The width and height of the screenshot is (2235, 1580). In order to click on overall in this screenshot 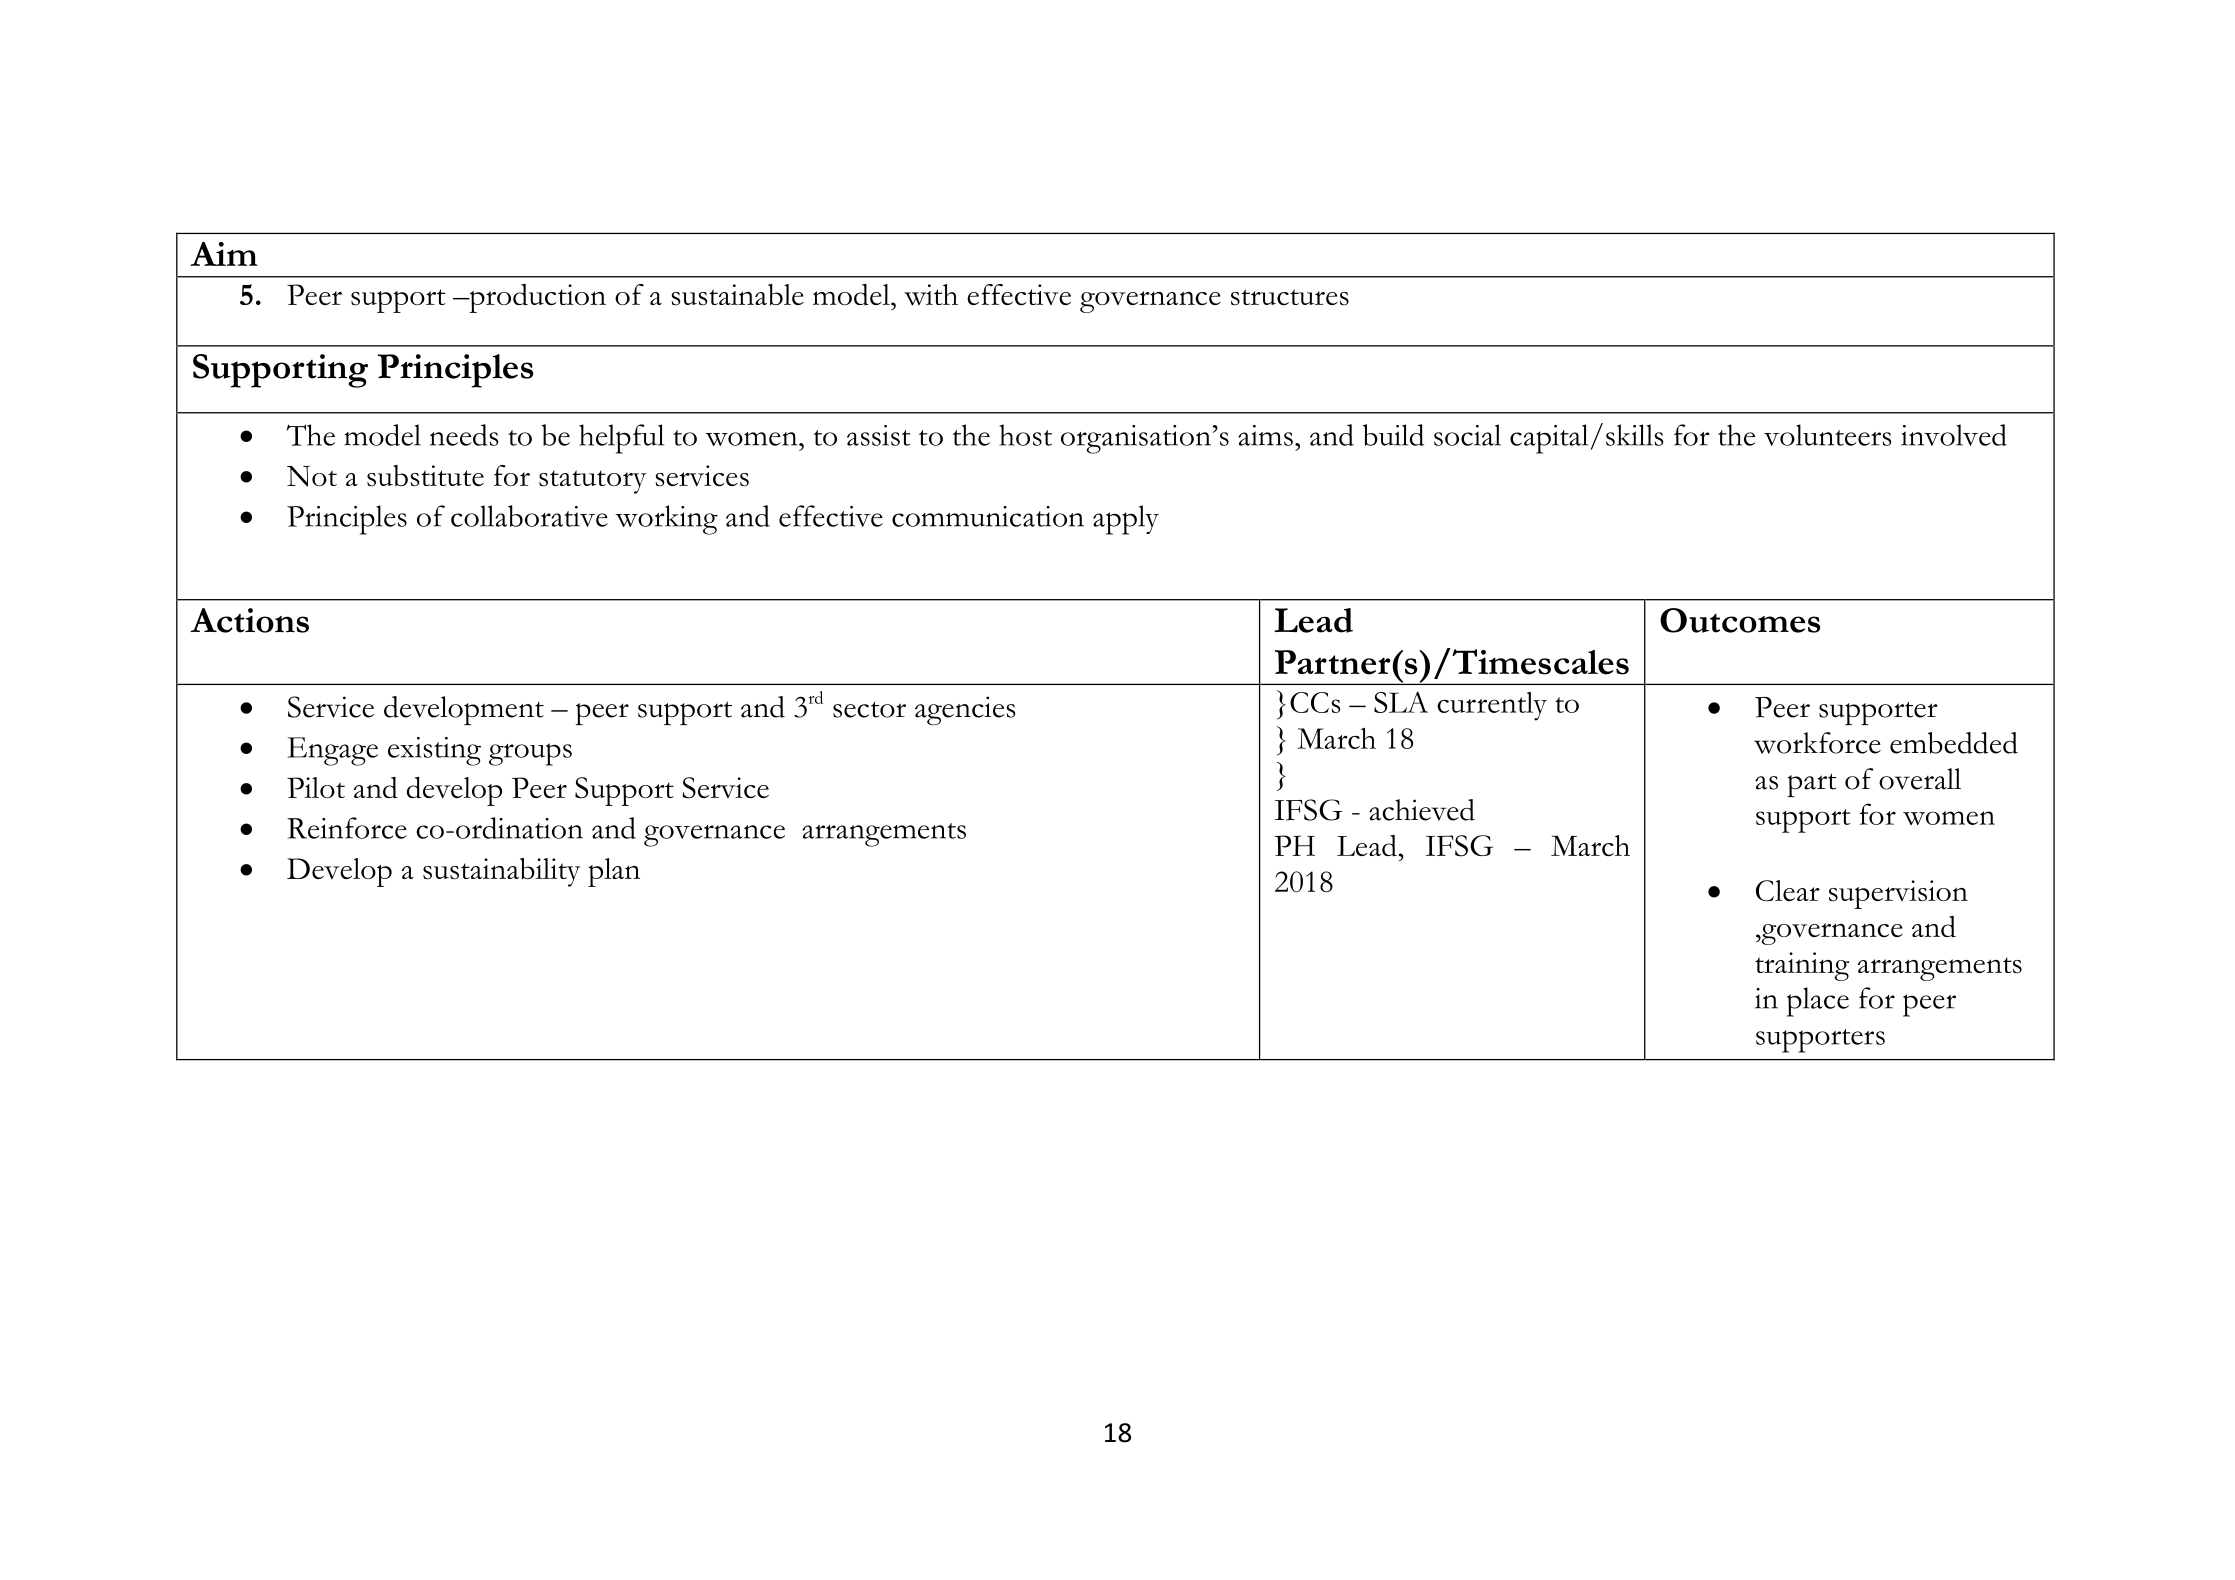, I will do `click(1920, 779)`.
